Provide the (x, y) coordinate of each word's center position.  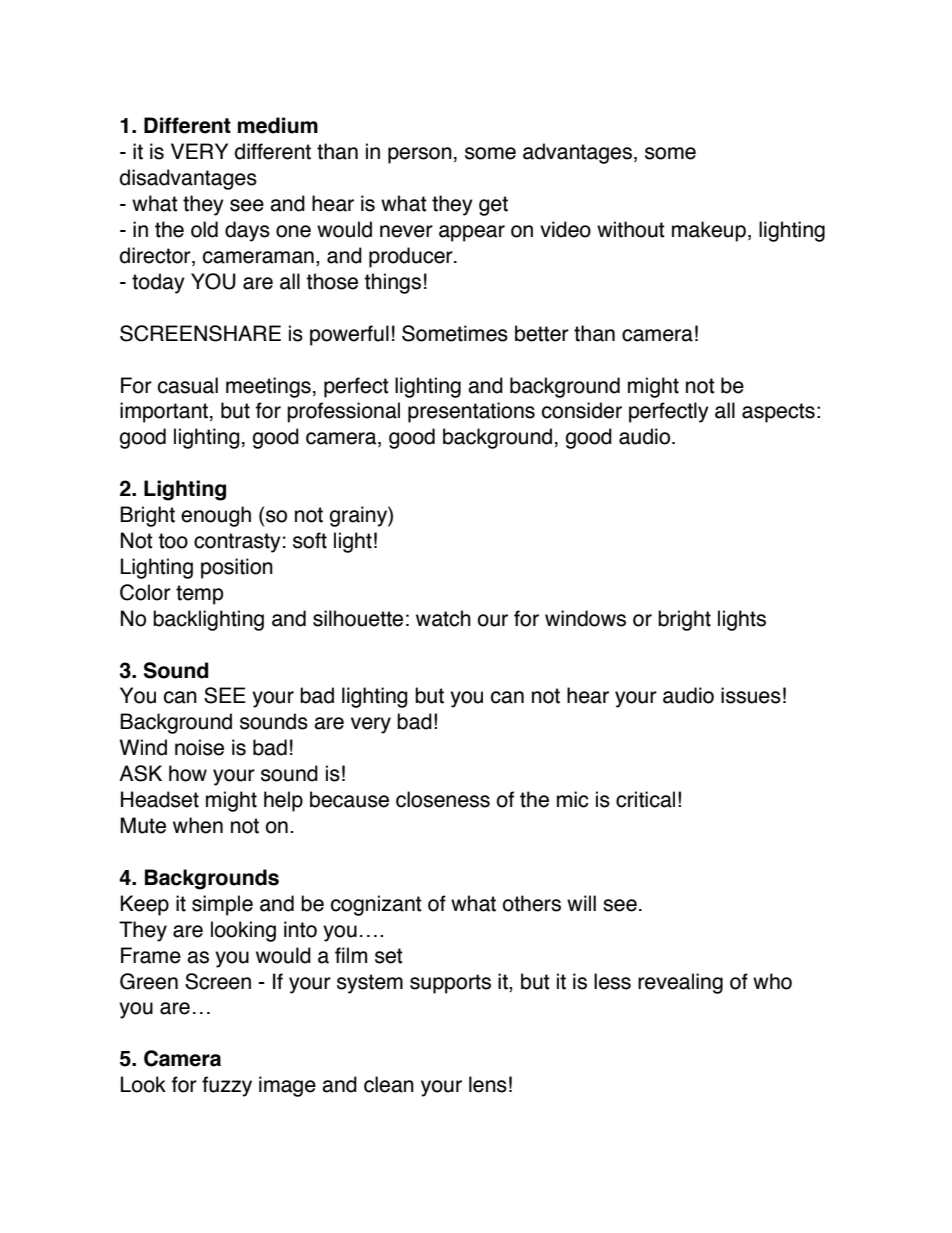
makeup (709, 231)
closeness (443, 799)
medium (278, 125)
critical (645, 799)
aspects (778, 413)
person (420, 155)
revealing (680, 983)
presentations (471, 412)
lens (488, 1084)
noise (199, 747)
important (164, 412)
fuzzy (227, 1086)
